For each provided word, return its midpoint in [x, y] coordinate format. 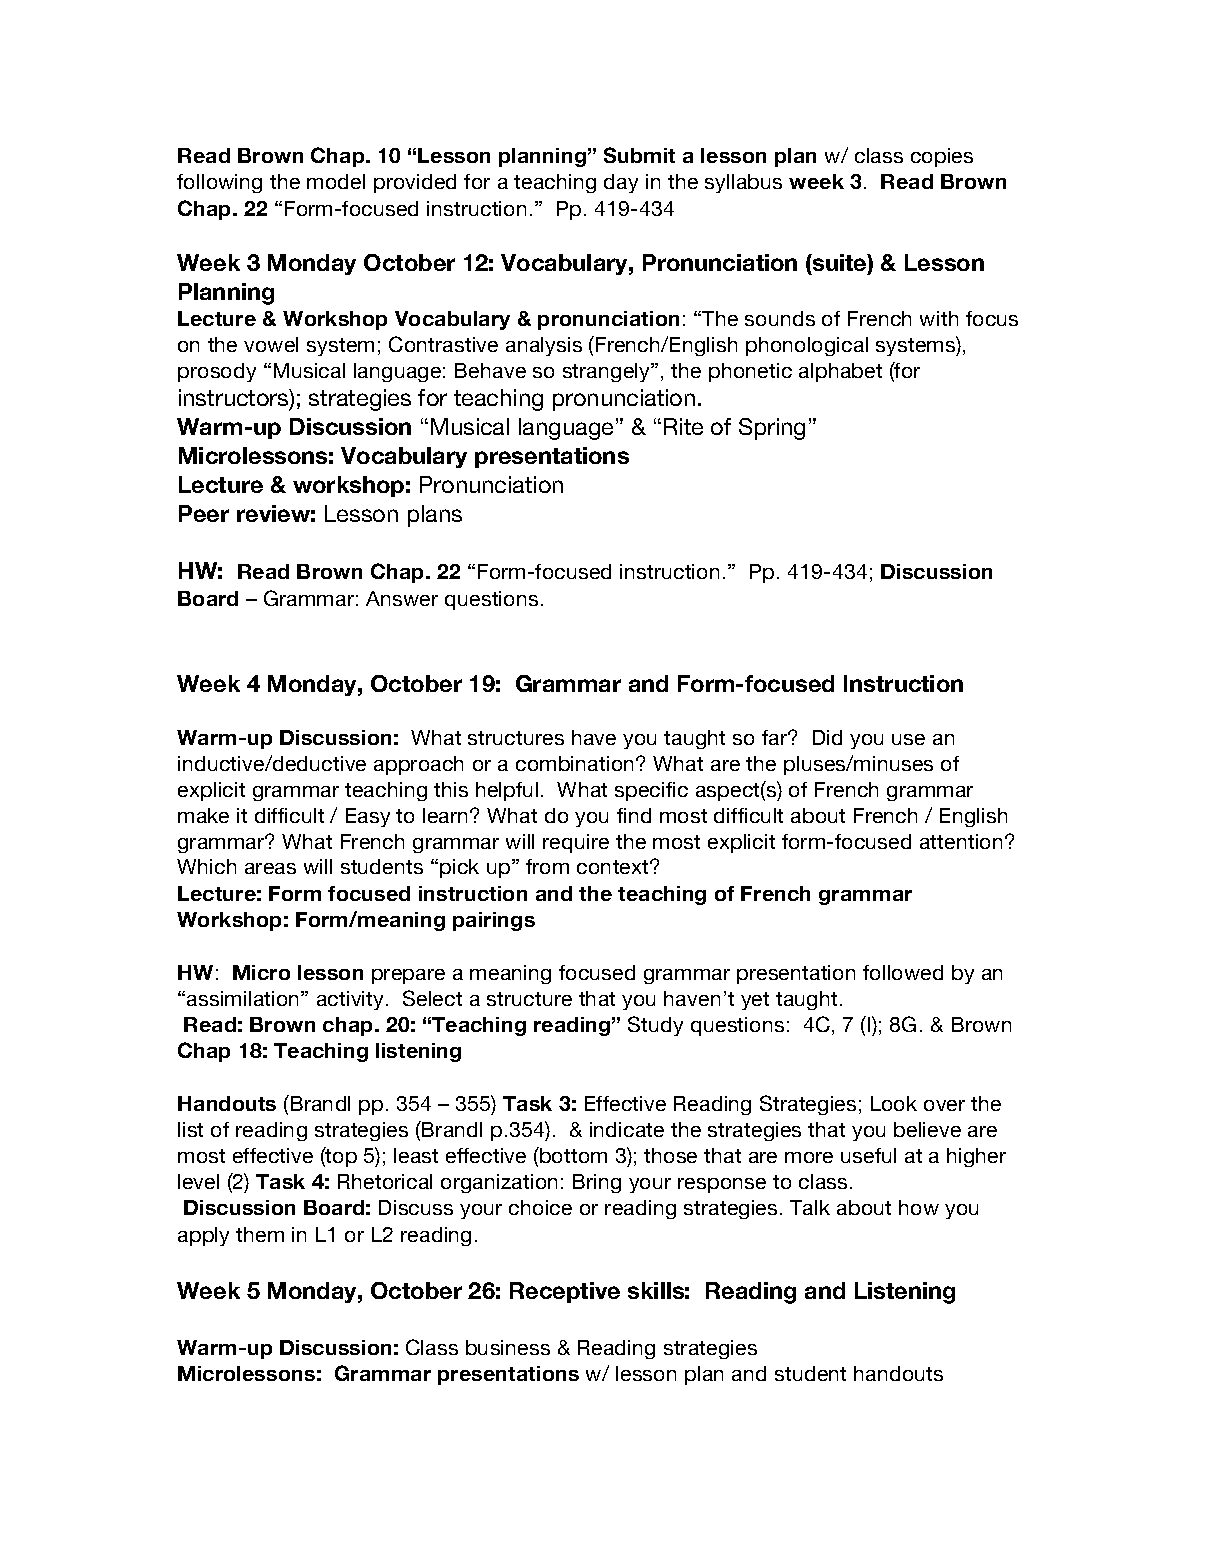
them [260, 1234]
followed [903, 972]
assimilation [244, 998]
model [336, 181]
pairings [494, 921]
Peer [204, 513]
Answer [402, 598]
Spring [772, 429]
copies [942, 157]
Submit [639, 155]
